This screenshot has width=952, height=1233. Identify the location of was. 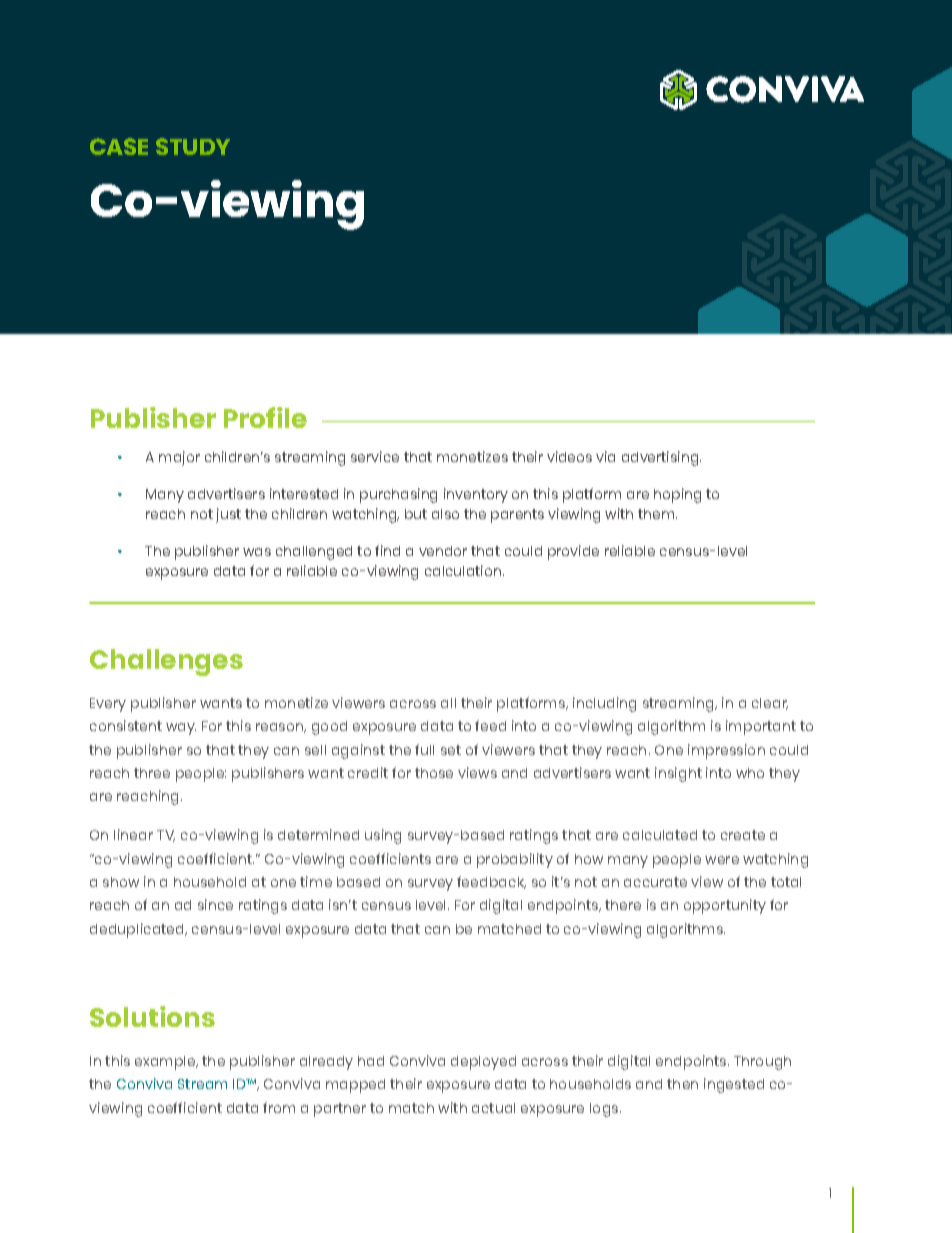
(257, 552).
